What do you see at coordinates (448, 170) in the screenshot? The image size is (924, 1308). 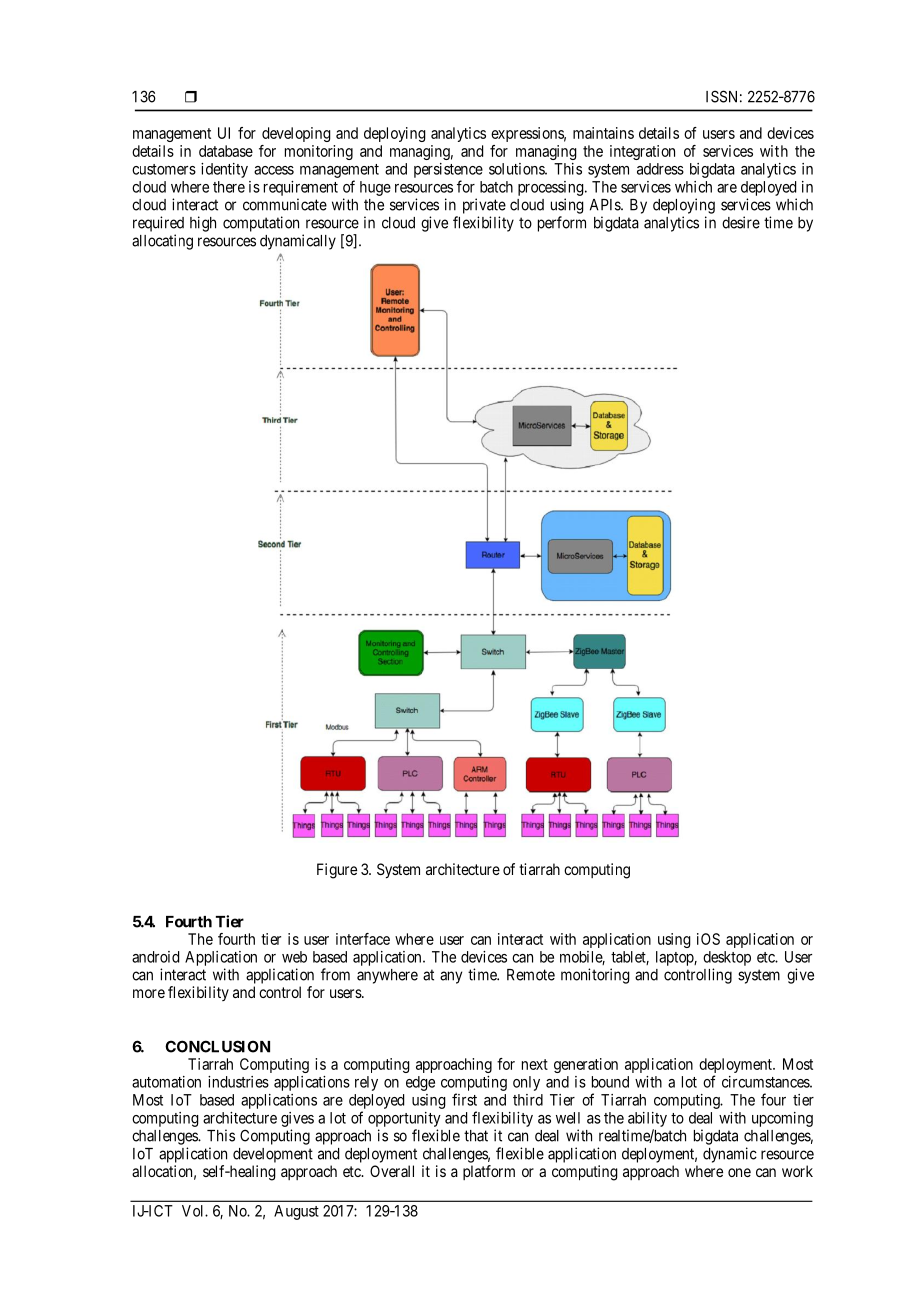 I see `persistence` at bounding box center [448, 170].
